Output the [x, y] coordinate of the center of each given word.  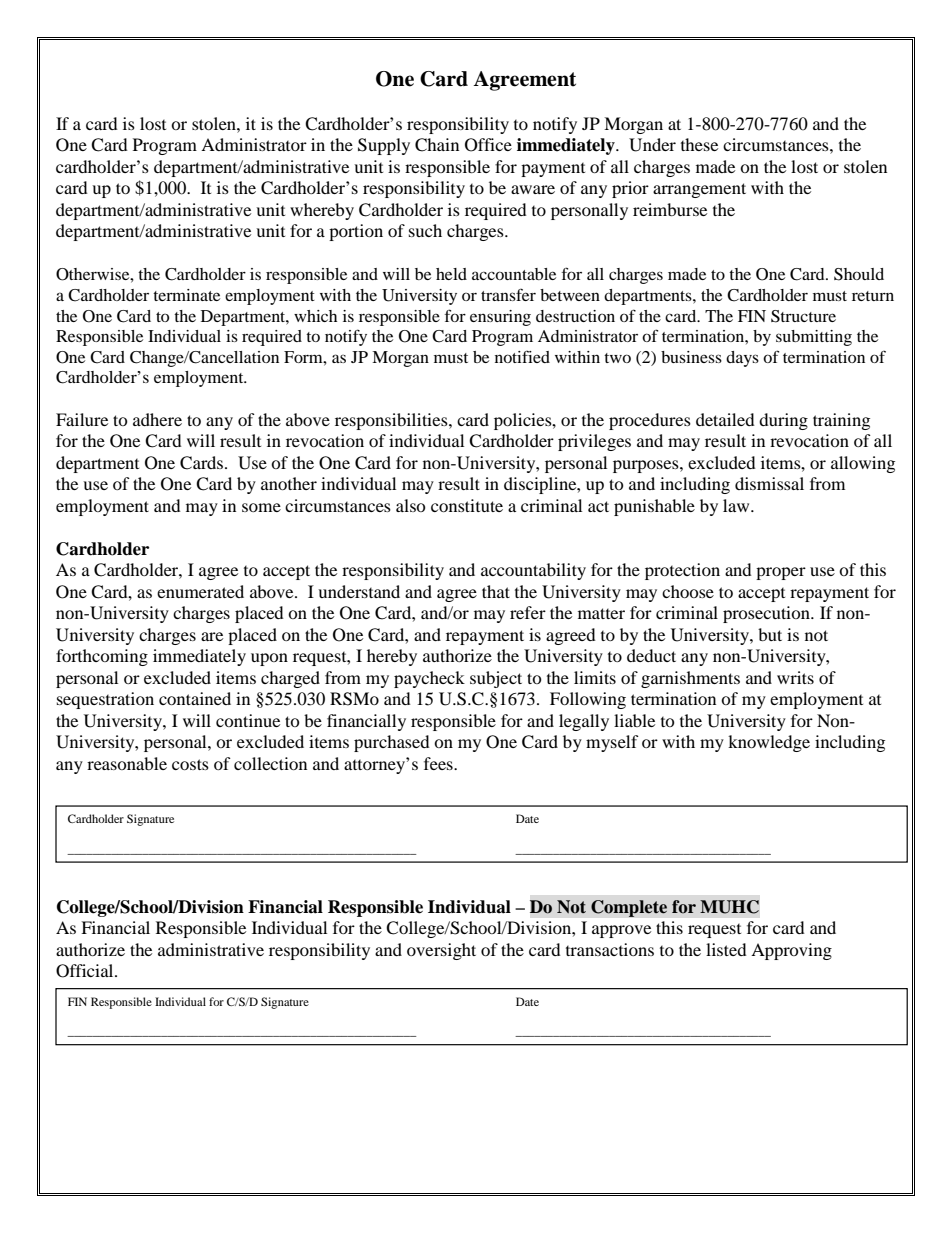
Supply [384, 146]
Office [488, 145]
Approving [791, 951]
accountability [533, 571]
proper [781, 573]
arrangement [699, 190]
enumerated [200, 591]
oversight [441, 951]
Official [86, 971]
